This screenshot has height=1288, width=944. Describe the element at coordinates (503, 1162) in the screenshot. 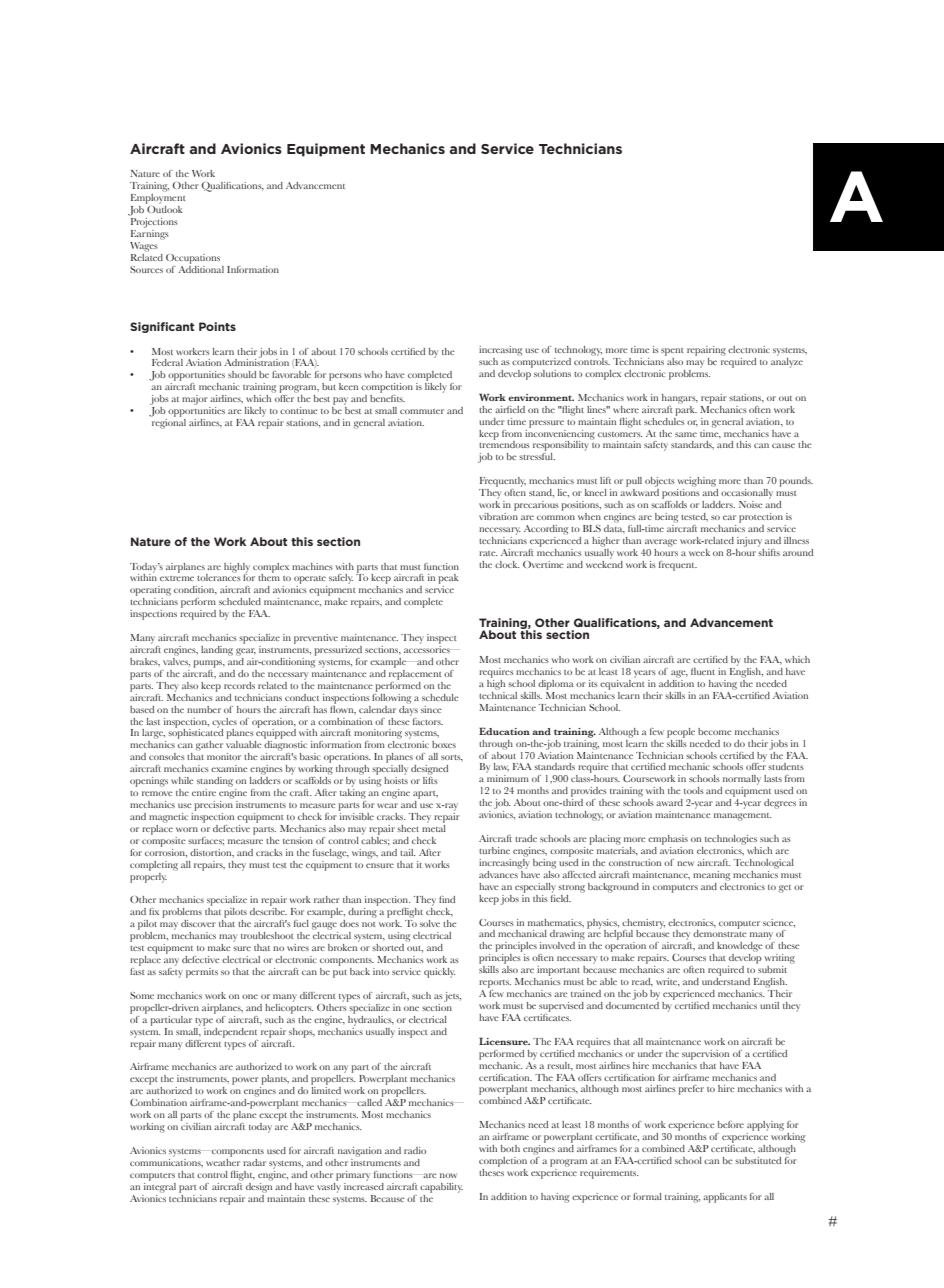

I see `completion` at that location.
